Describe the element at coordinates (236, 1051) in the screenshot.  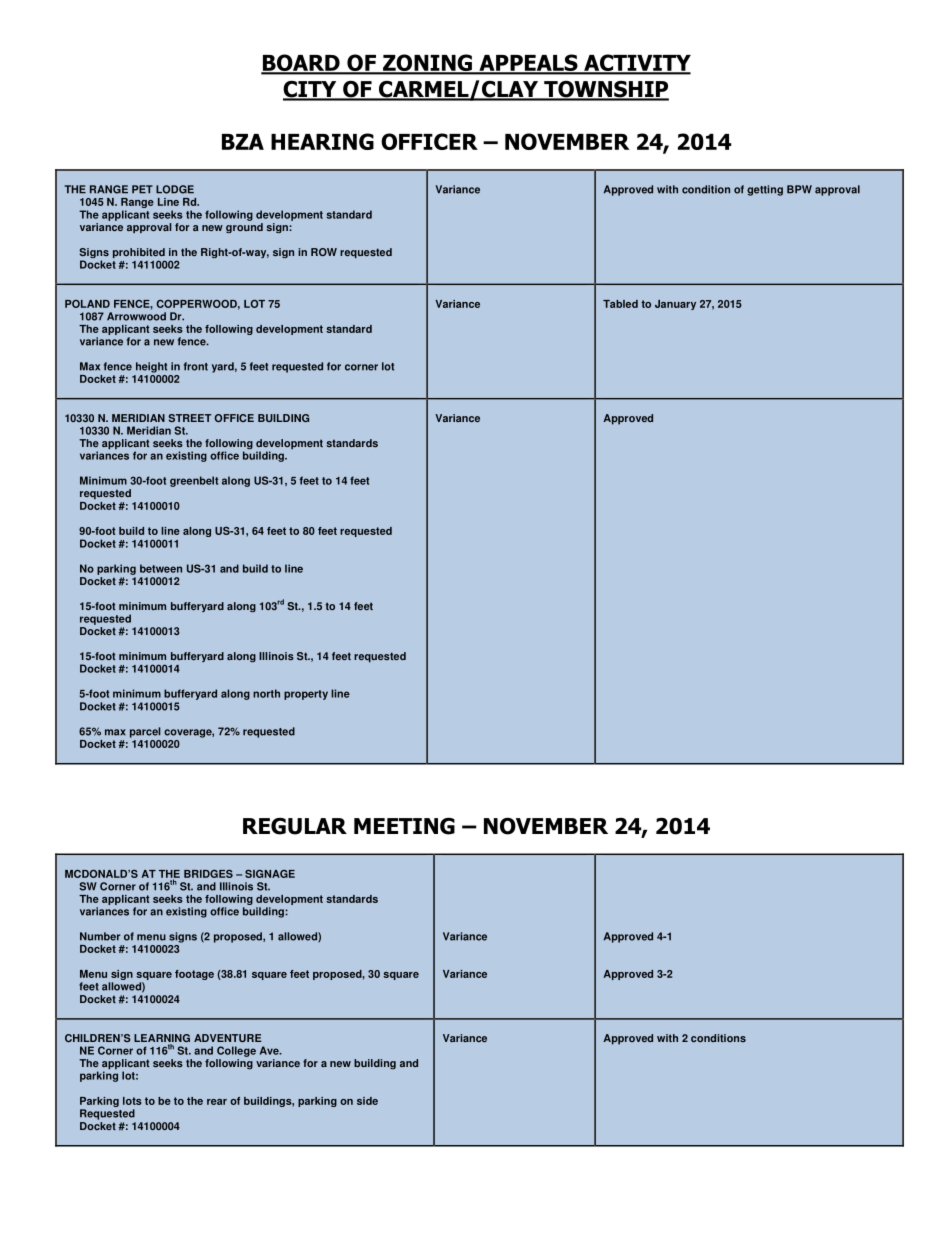
I see `College` at that location.
